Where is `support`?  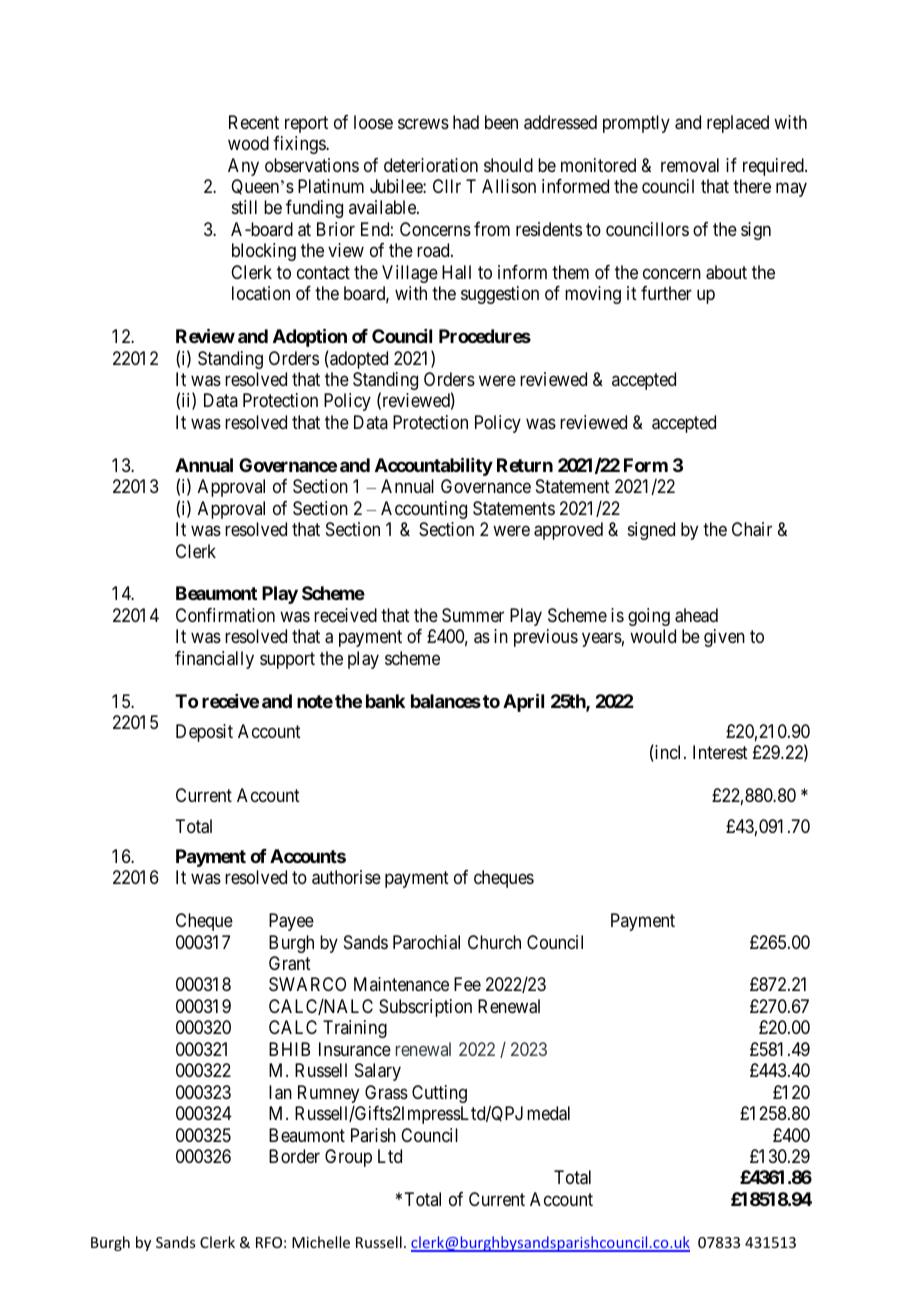
support is located at coordinates (287, 660).
